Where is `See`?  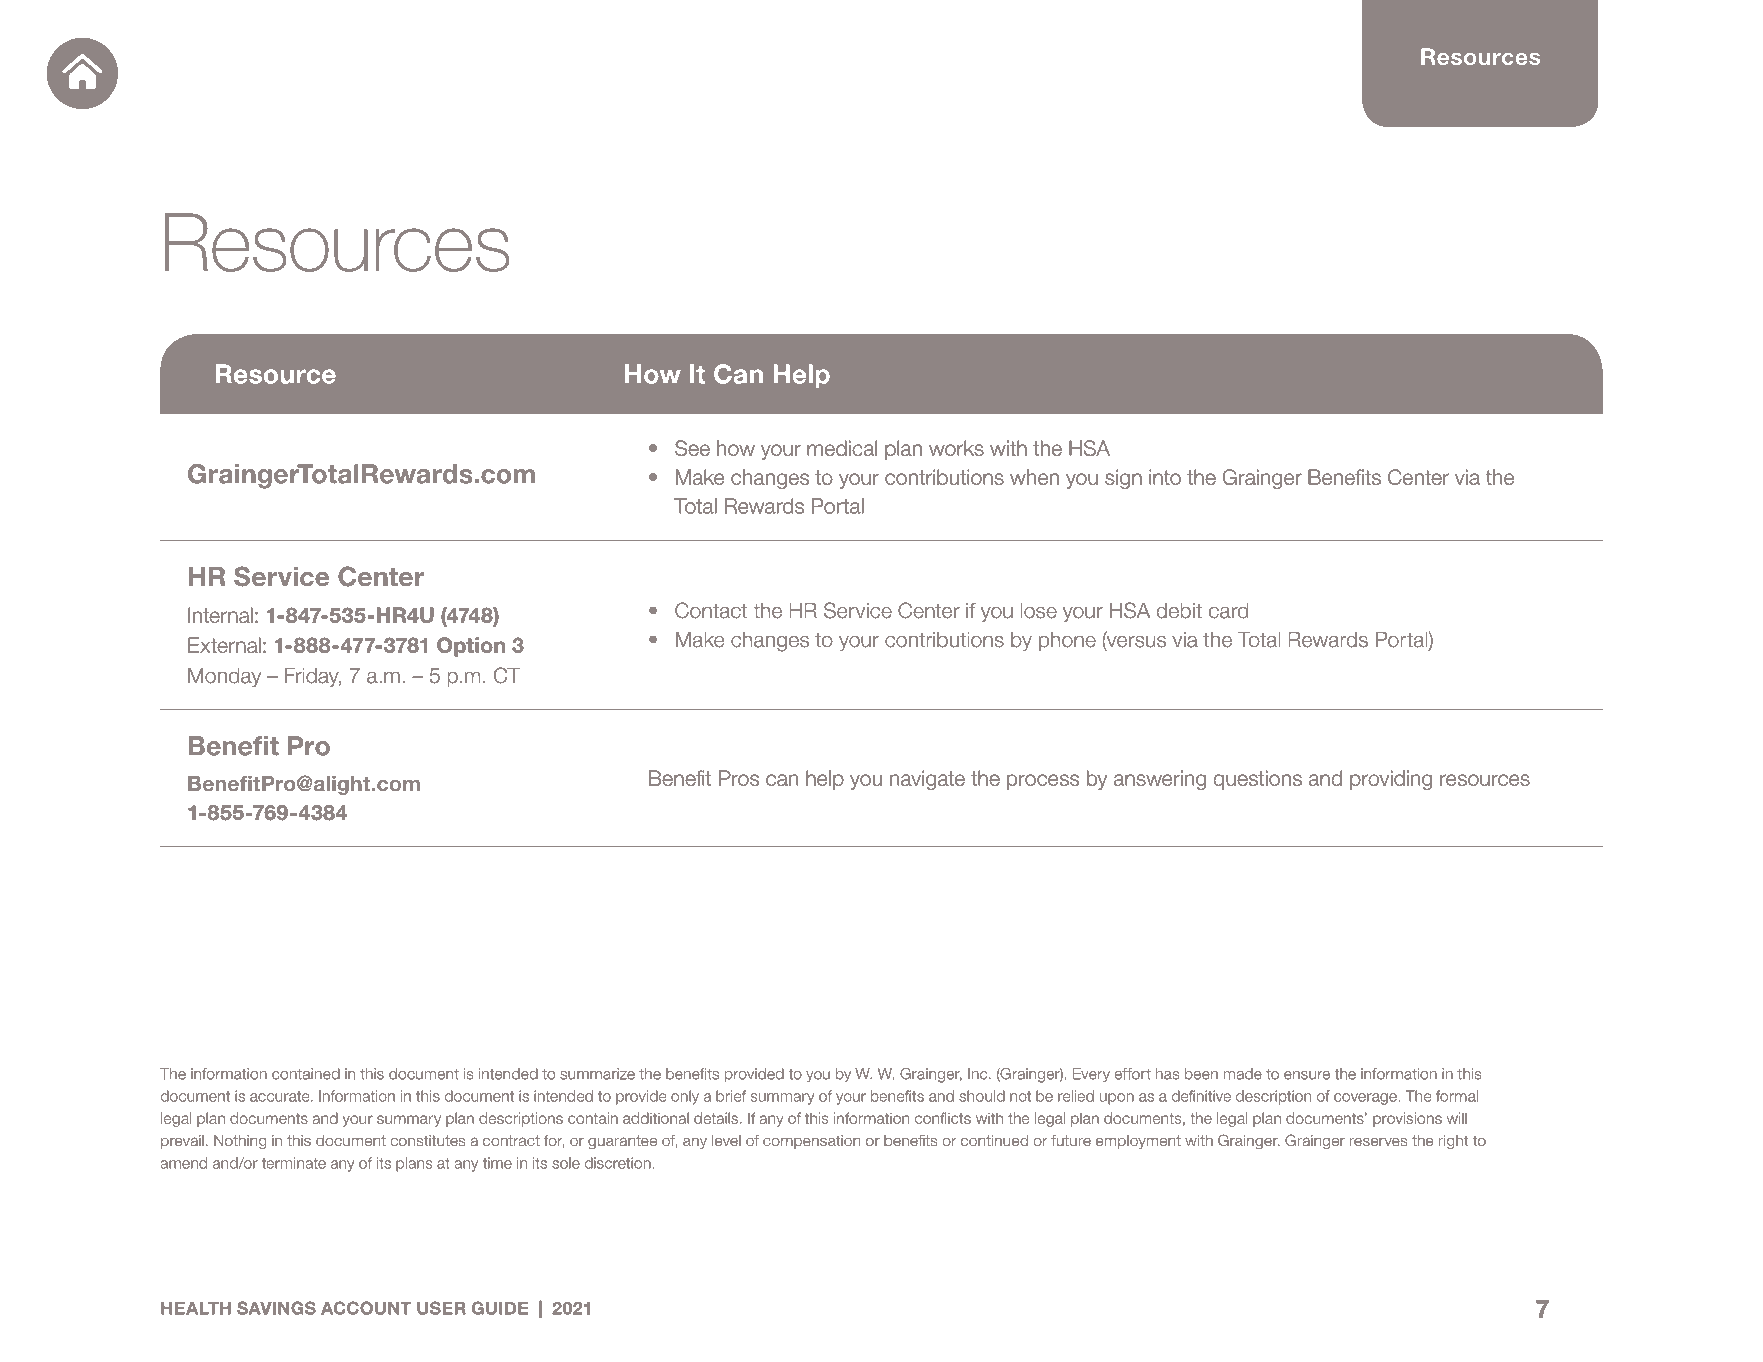
See is located at coordinates (692, 448).
